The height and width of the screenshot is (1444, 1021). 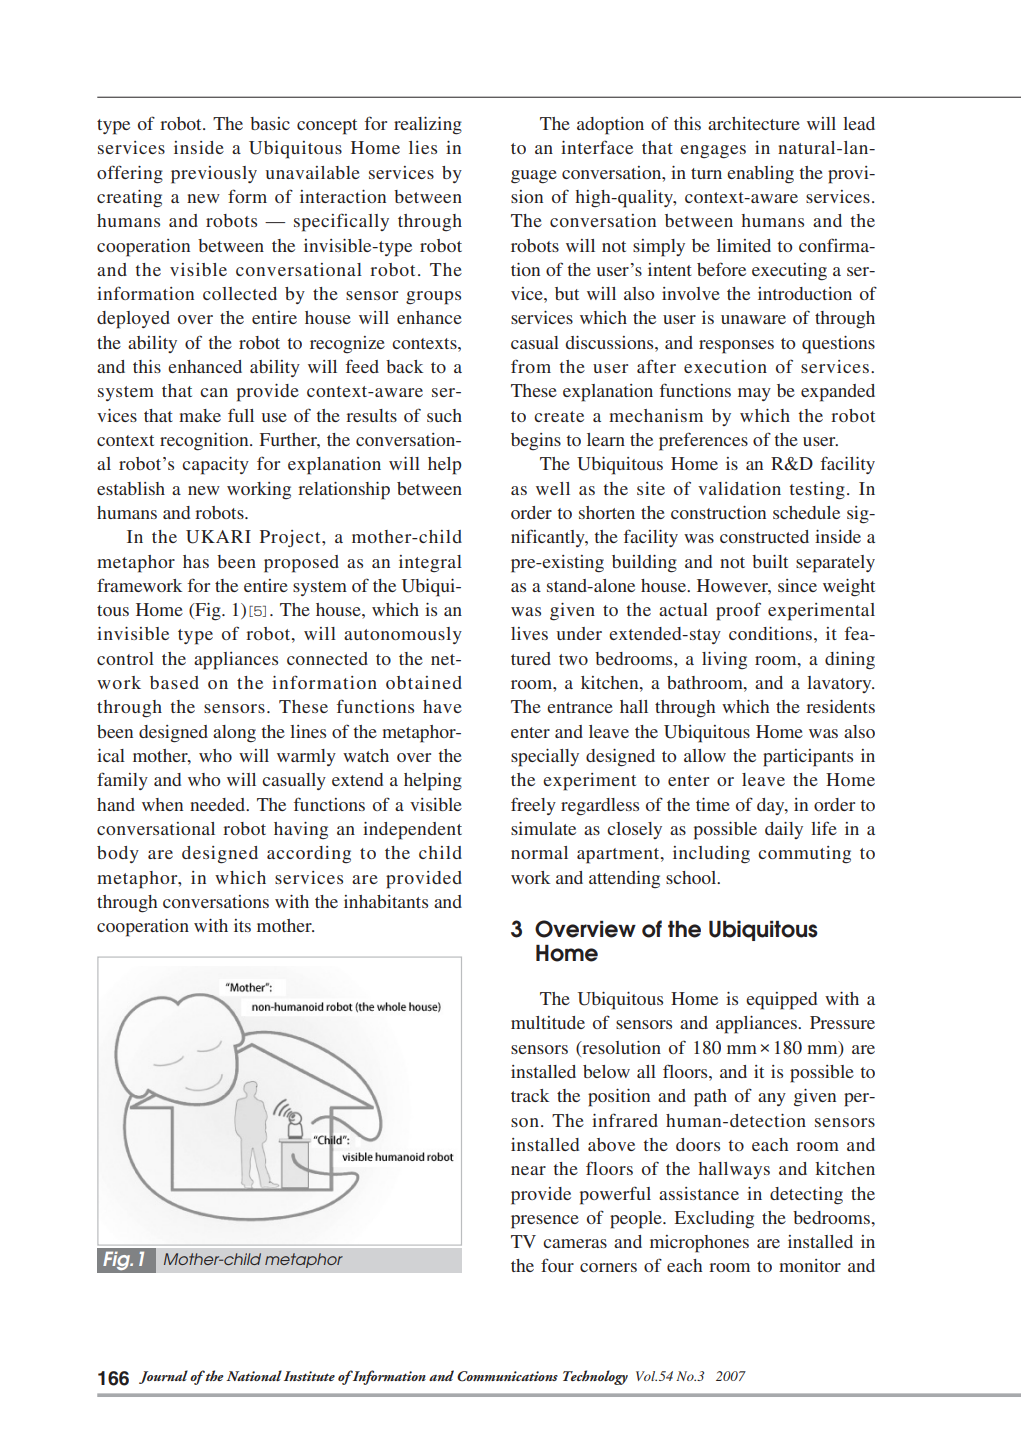 What do you see at coordinates (214, 175) in the screenshot?
I see `previously` at bounding box center [214, 175].
